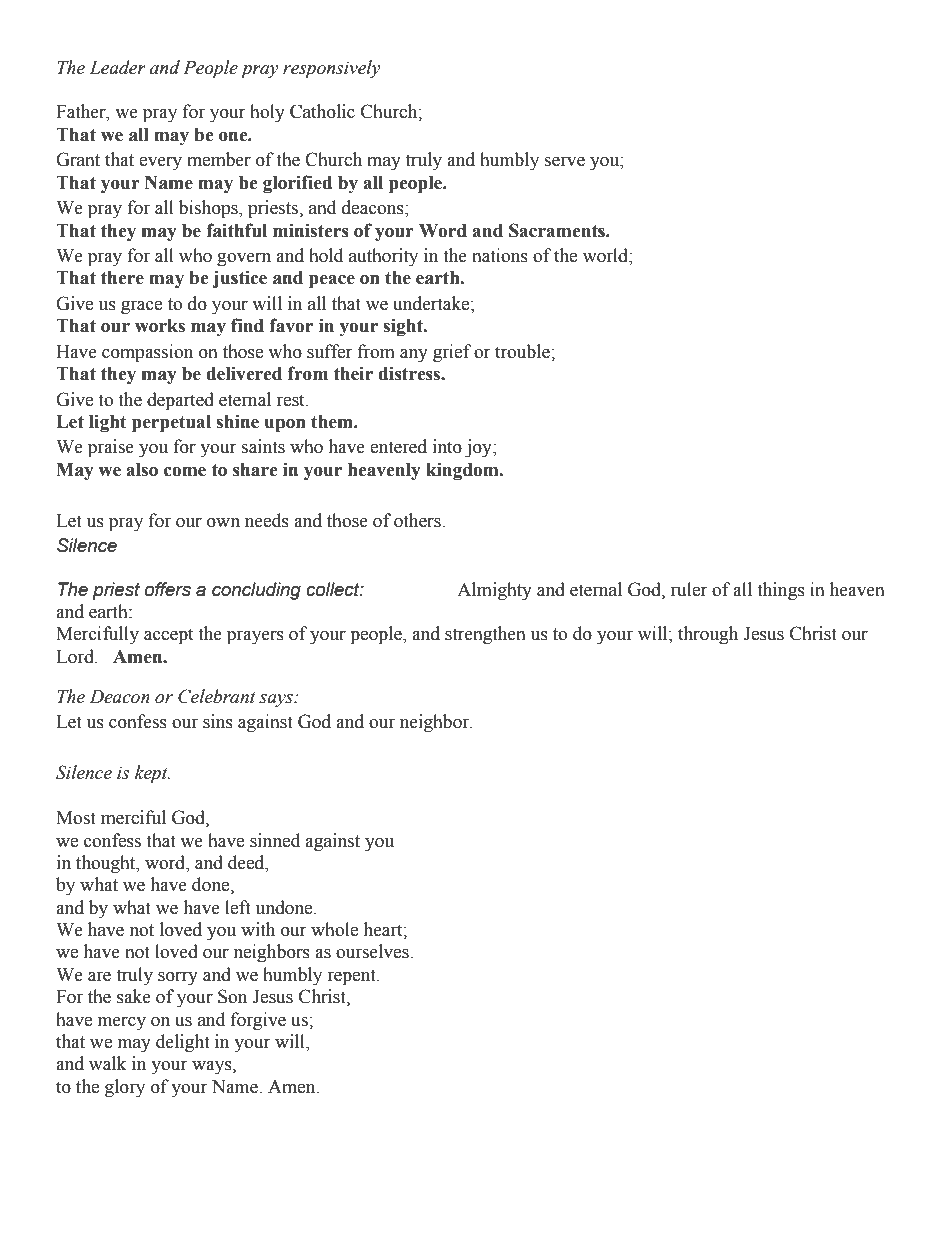  I want to click on also, so click(142, 470).
